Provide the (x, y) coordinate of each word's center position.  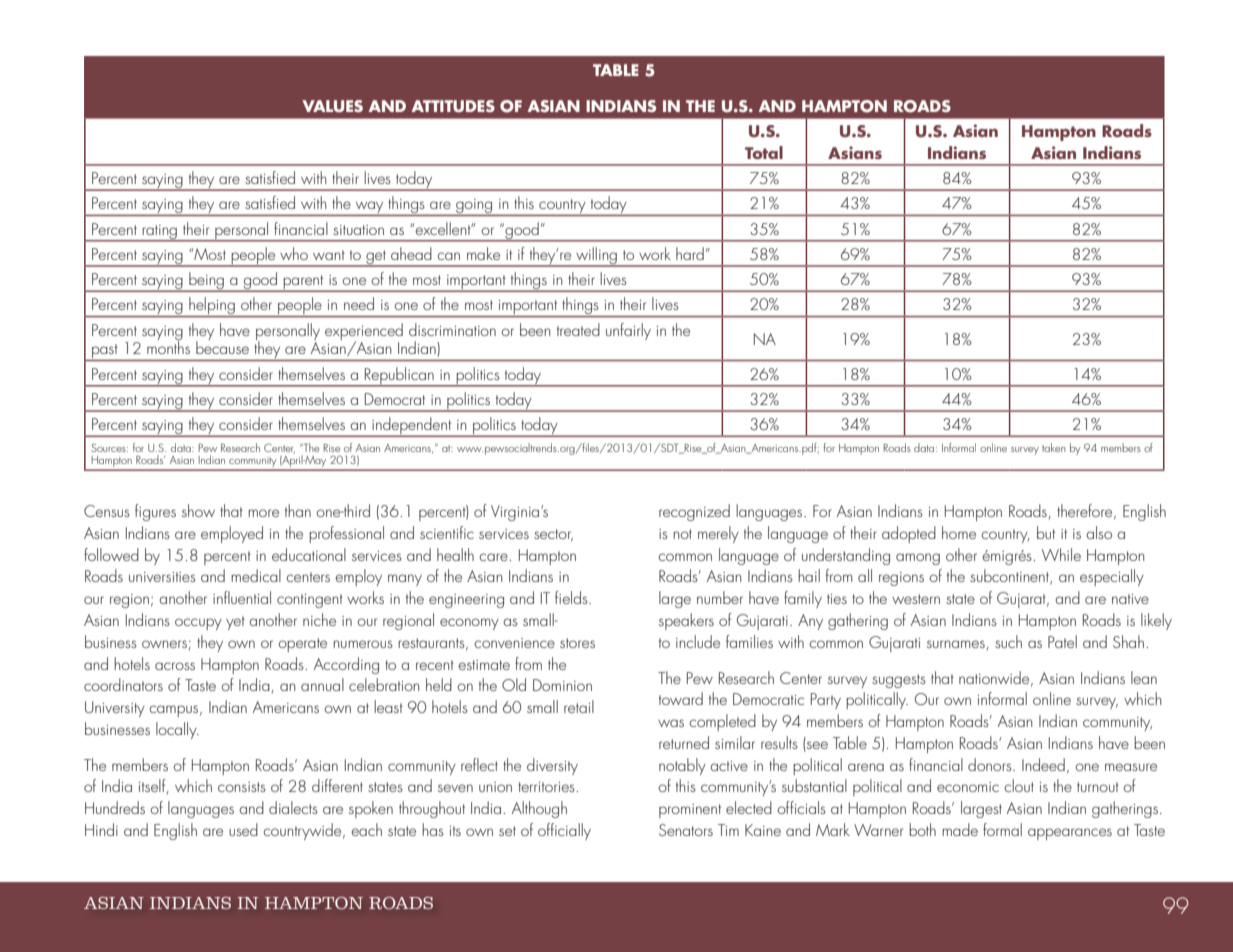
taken (1054, 447)
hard (690, 253)
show (198, 510)
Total (764, 152)
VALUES (332, 106)
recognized (694, 512)
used (243, 829)
